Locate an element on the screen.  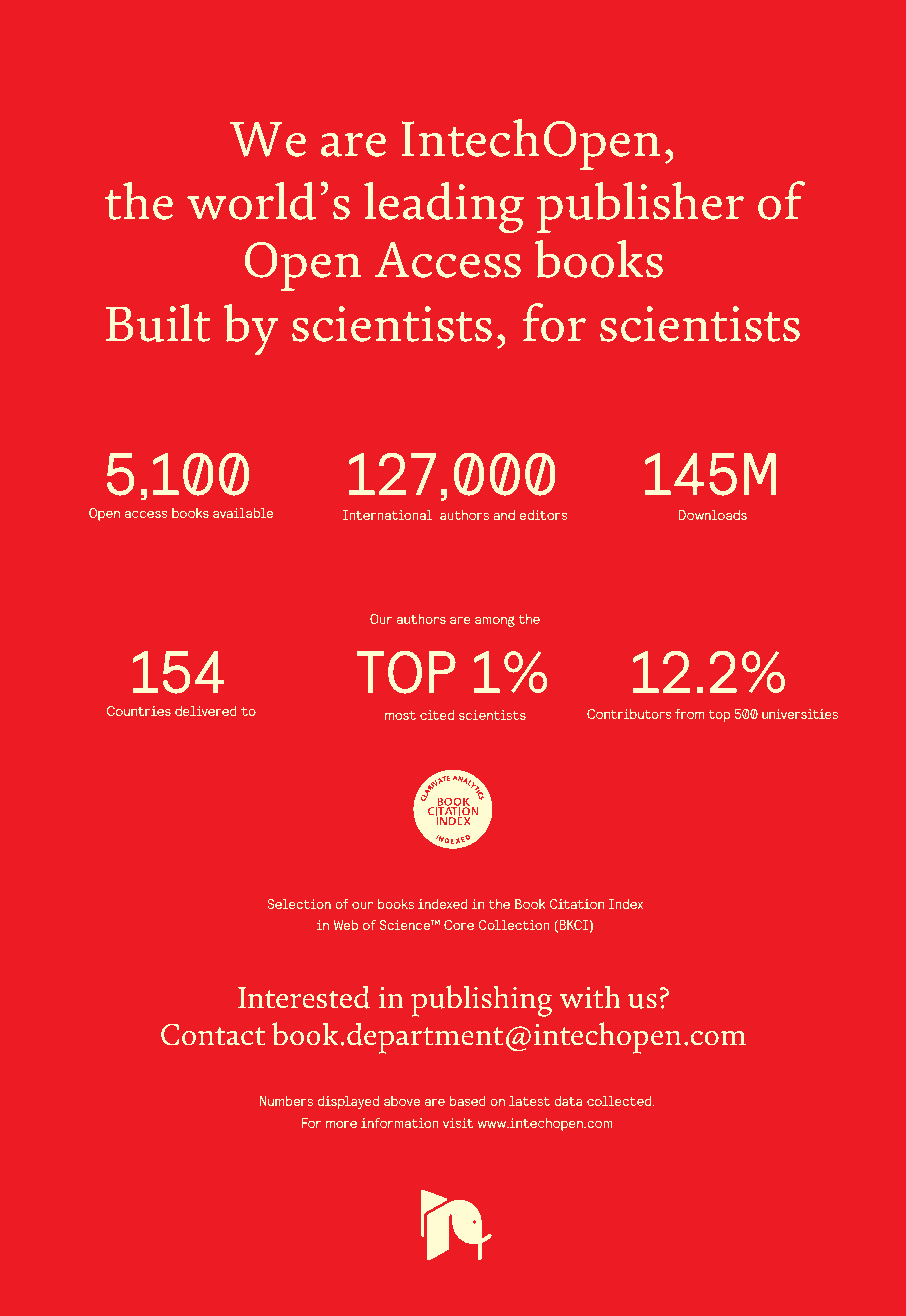
based is located at coordinates (468, 1101).
